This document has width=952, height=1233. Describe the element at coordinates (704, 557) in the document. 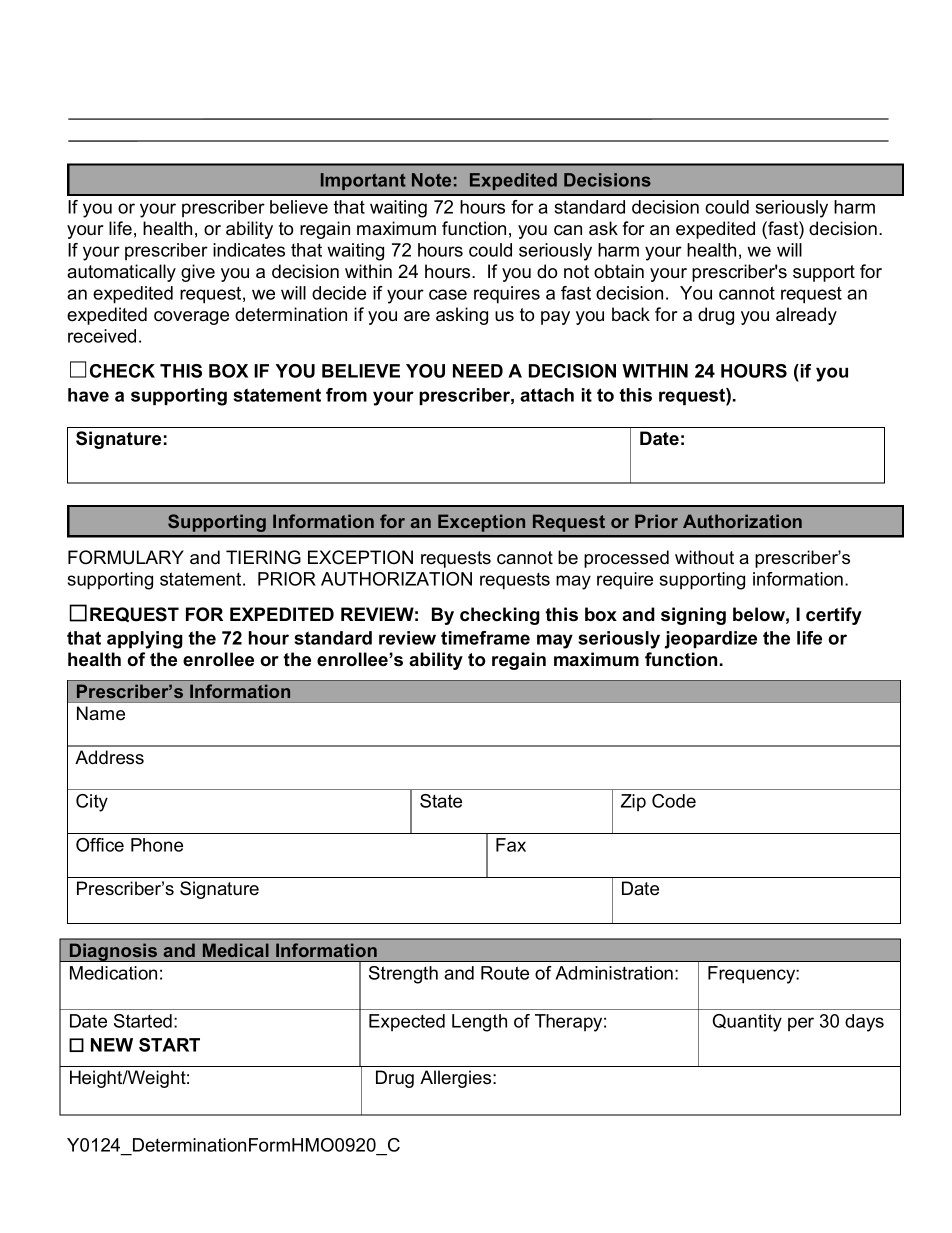

I see `without` at that location.
